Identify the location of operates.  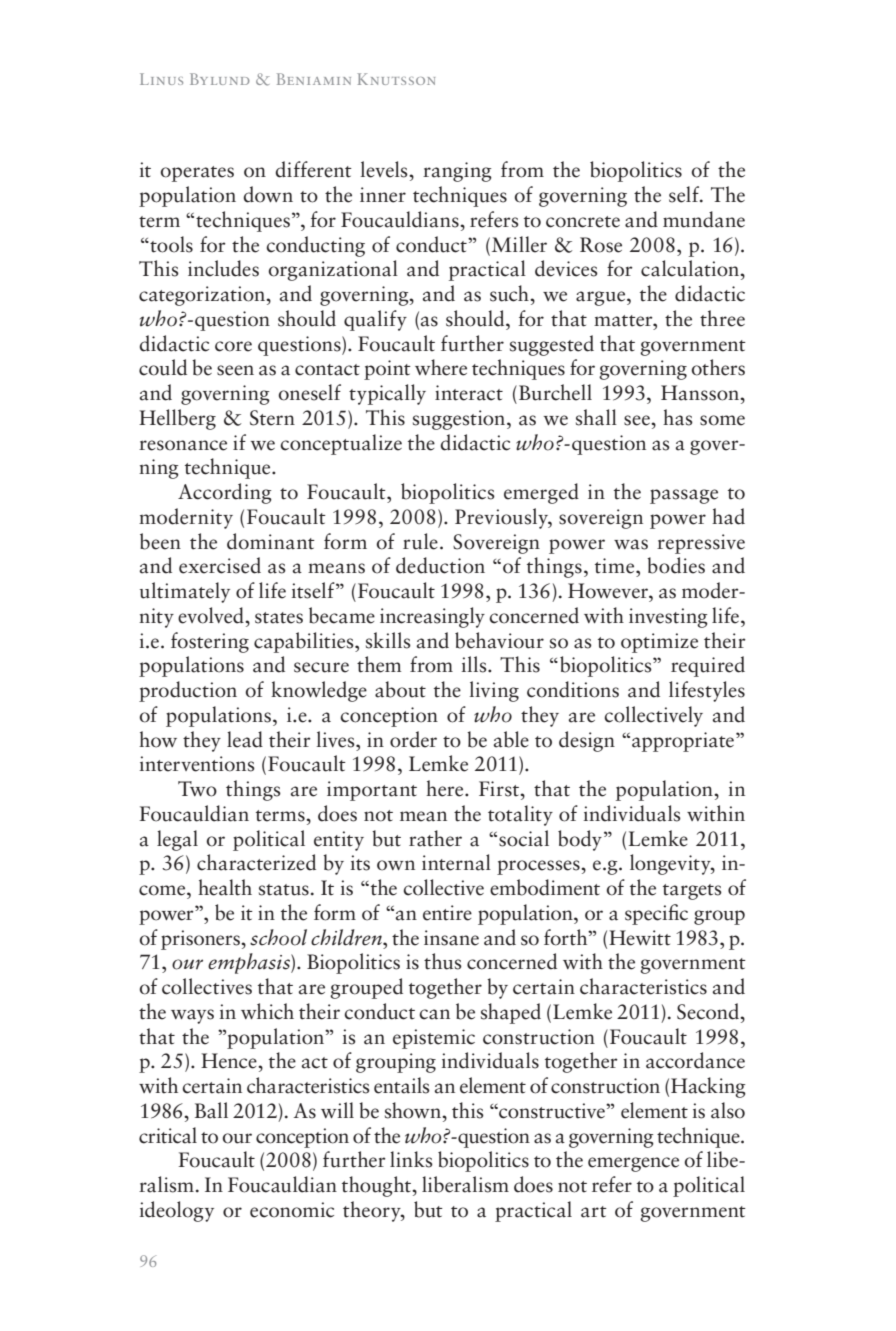
(197, 174).
